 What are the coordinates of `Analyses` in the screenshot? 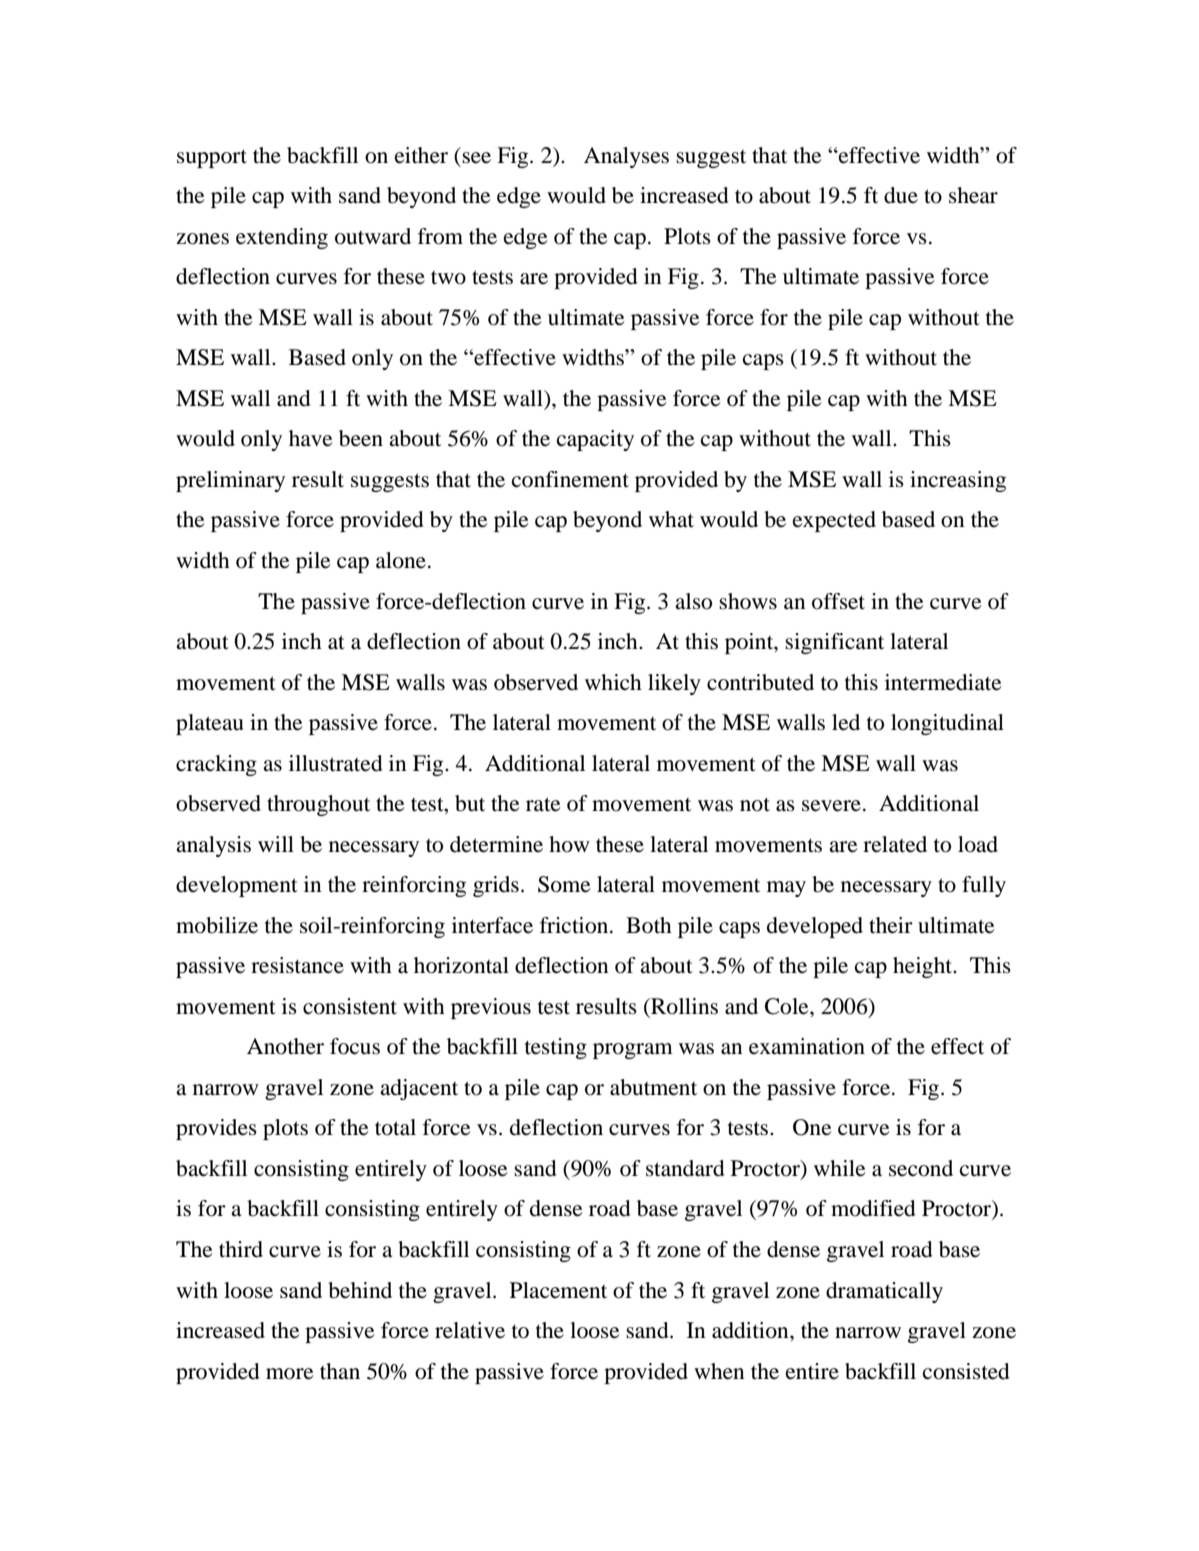 It's located at (626, 157).
